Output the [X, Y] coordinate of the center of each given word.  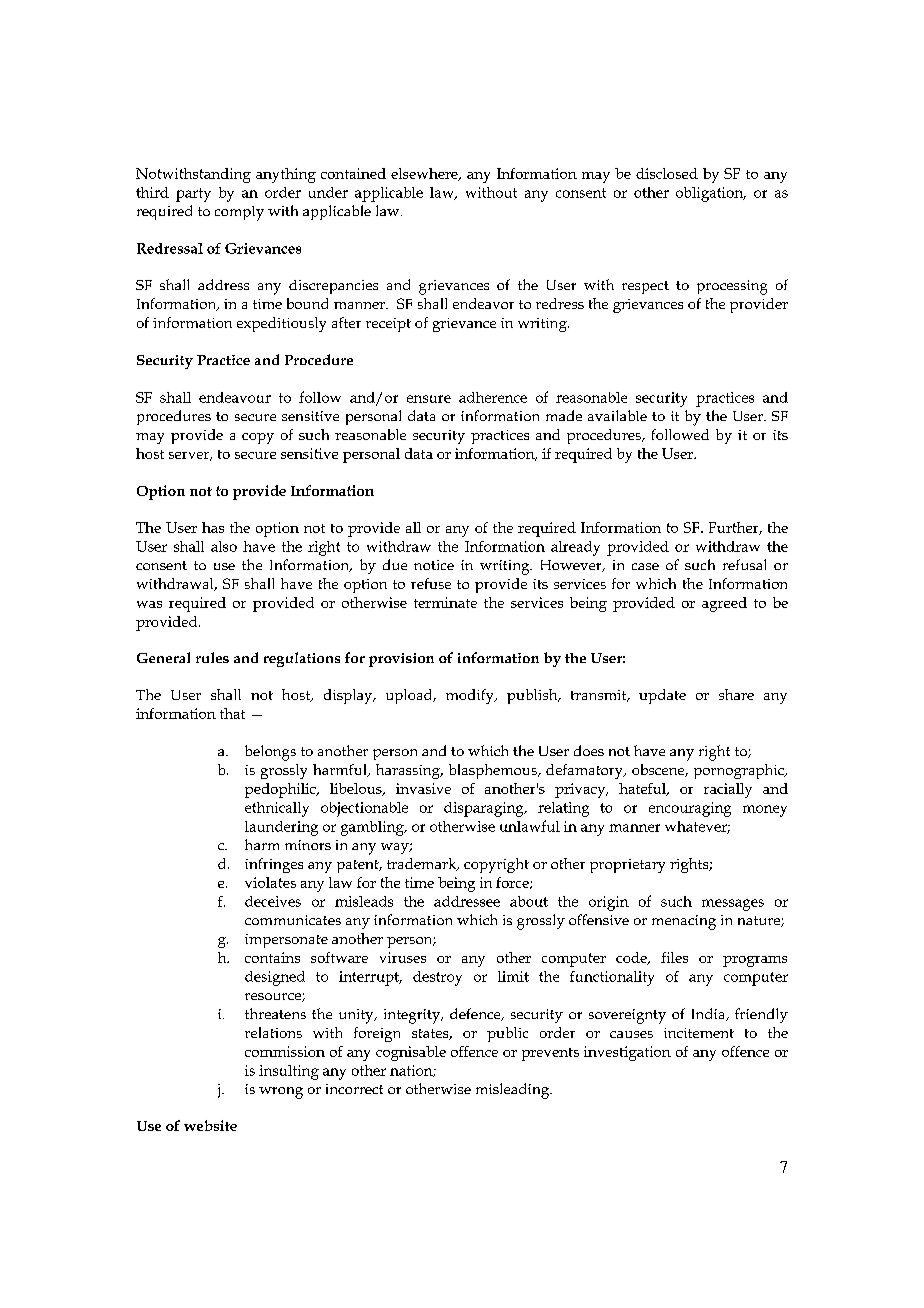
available [617, 415]
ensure [429, 399]
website [210, 1125]
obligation [711, 194]
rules [212, 657]
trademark [423, 864]
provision [401, 660]
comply [239, 213]
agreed [724, 604]
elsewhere [425, 174]
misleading [514, 1091]
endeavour [235, 397]
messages [733, 905]
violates [270, 882]
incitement [699, 1033]
